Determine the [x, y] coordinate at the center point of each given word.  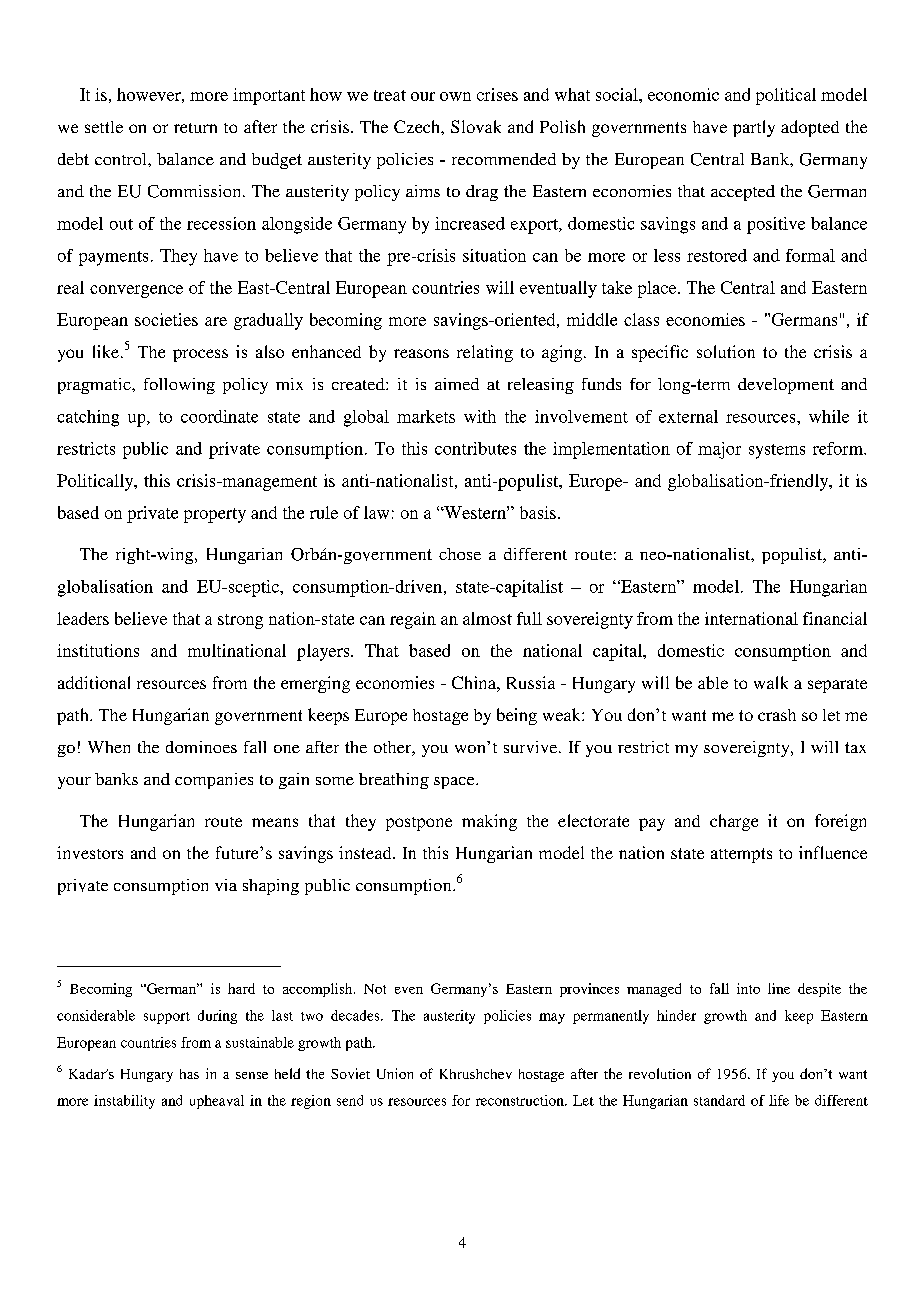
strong [240, 621]
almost [487, 618]
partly [754, 128]
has [189, 1074]
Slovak [476, 126]
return [195, 128]
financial [835, 618]
